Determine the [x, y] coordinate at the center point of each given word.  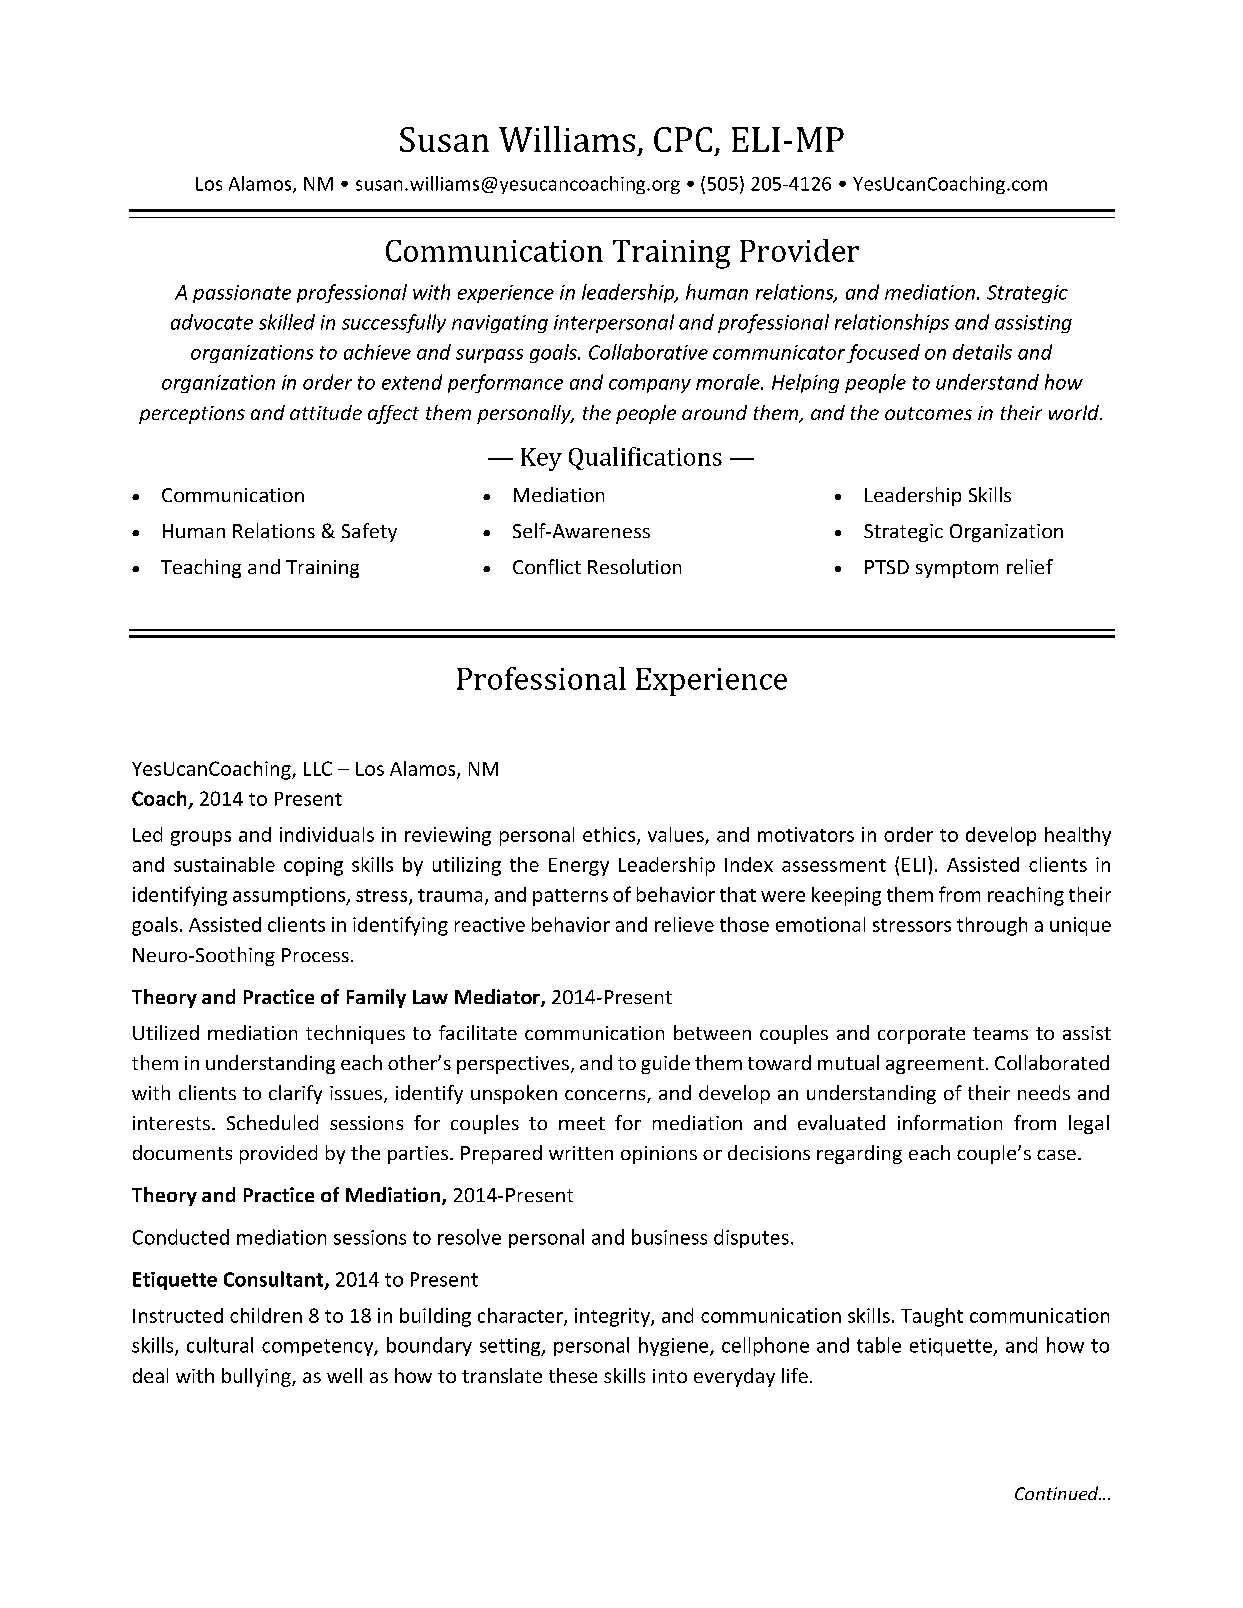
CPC [683, 139]
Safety [369, 532]
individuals [327, 834]
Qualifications [645, 458]
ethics [610, 835]
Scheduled [272, 1122]
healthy [1078, 836]
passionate [242, 294]
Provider [799, 250]
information [950, 1122]
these [573, 1375]
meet [582, 1123]
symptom [957, 569]
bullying [257, 1377]
